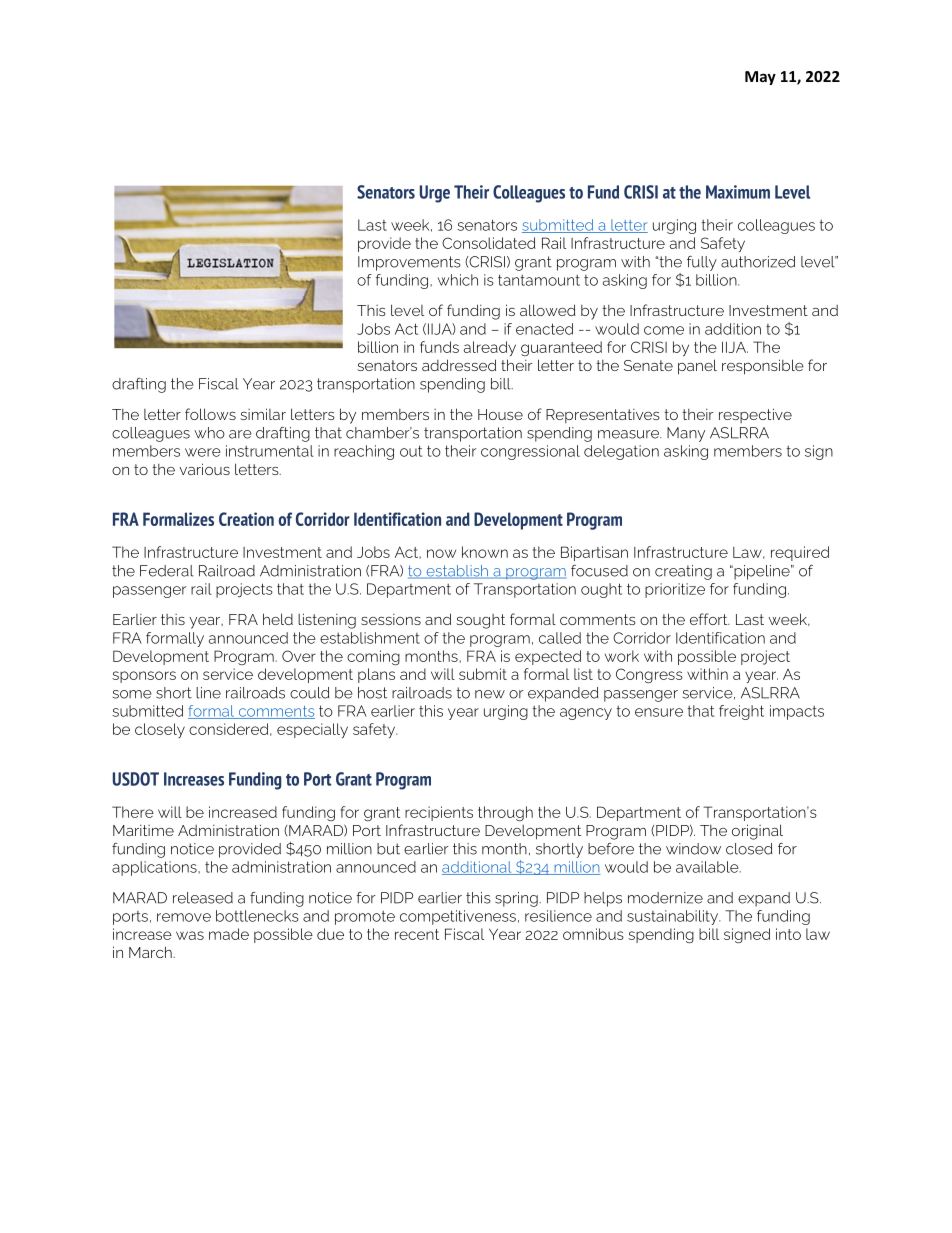 Image resolution: width=952 pixels, height=1233 pixels. Describe the element at coordinates (210, 414) in the screenshot. I see `follows` at that location.
